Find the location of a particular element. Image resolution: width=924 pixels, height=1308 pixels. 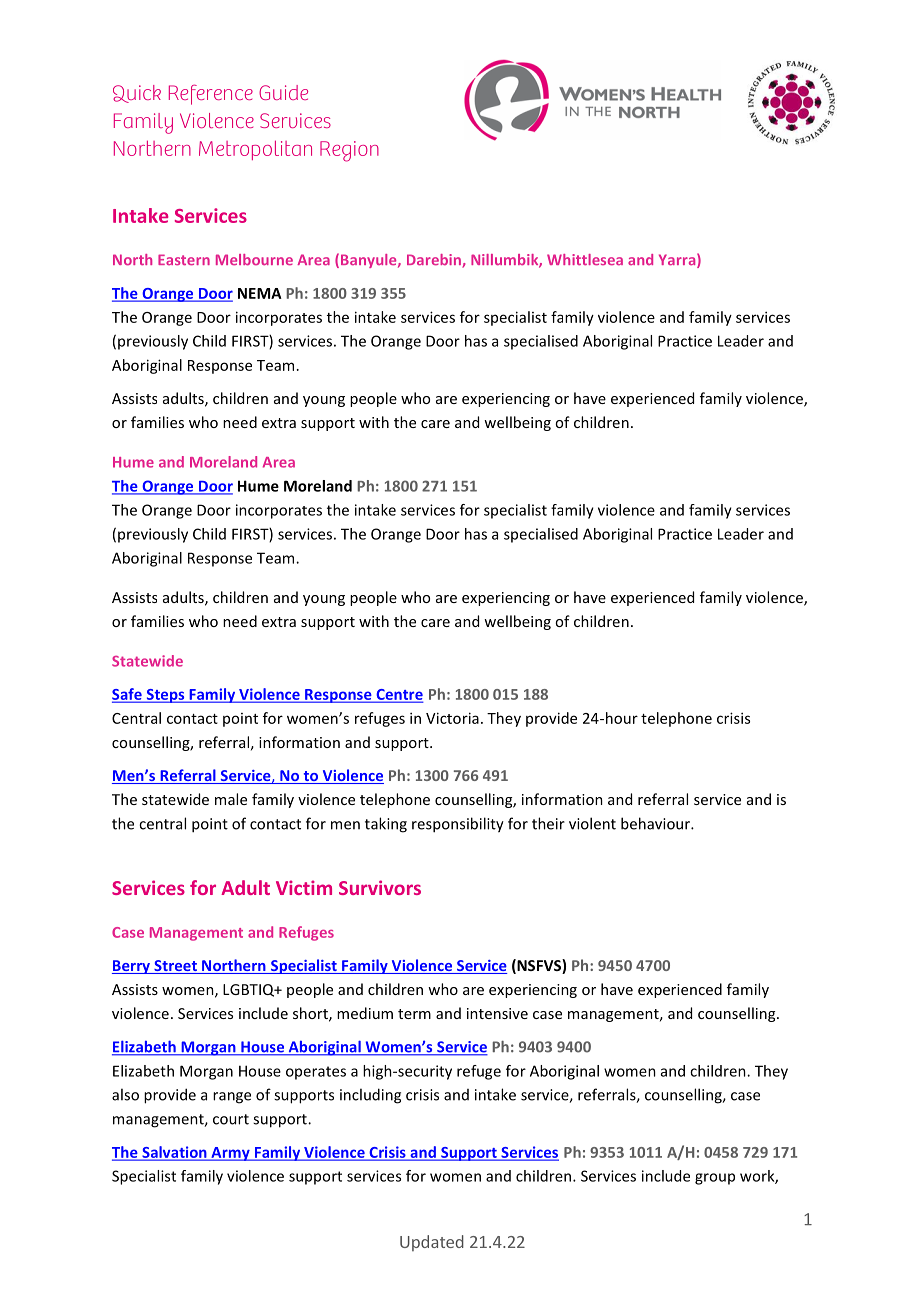

Salvation is located at coordinates (174, 1153).
